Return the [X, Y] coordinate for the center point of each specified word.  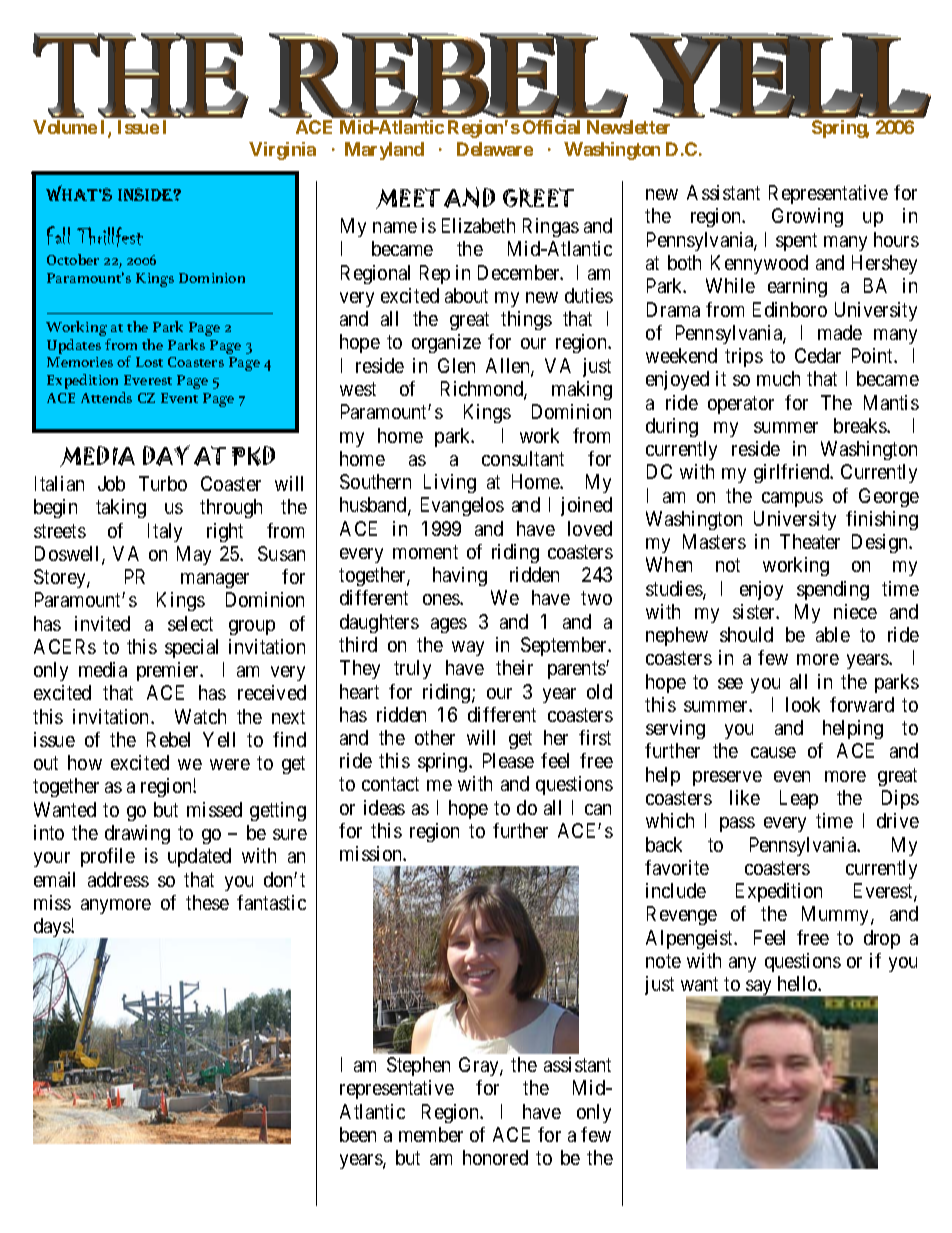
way [468, 648]
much [778, 378]
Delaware [495, 149]
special [191, 648]
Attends [106, 397]
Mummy [837, 915]
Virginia [282, 151]
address [118, 879]
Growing [807, 217]
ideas [384, 807]
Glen [456, 365]
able [833, 634]
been [358, 1134]
